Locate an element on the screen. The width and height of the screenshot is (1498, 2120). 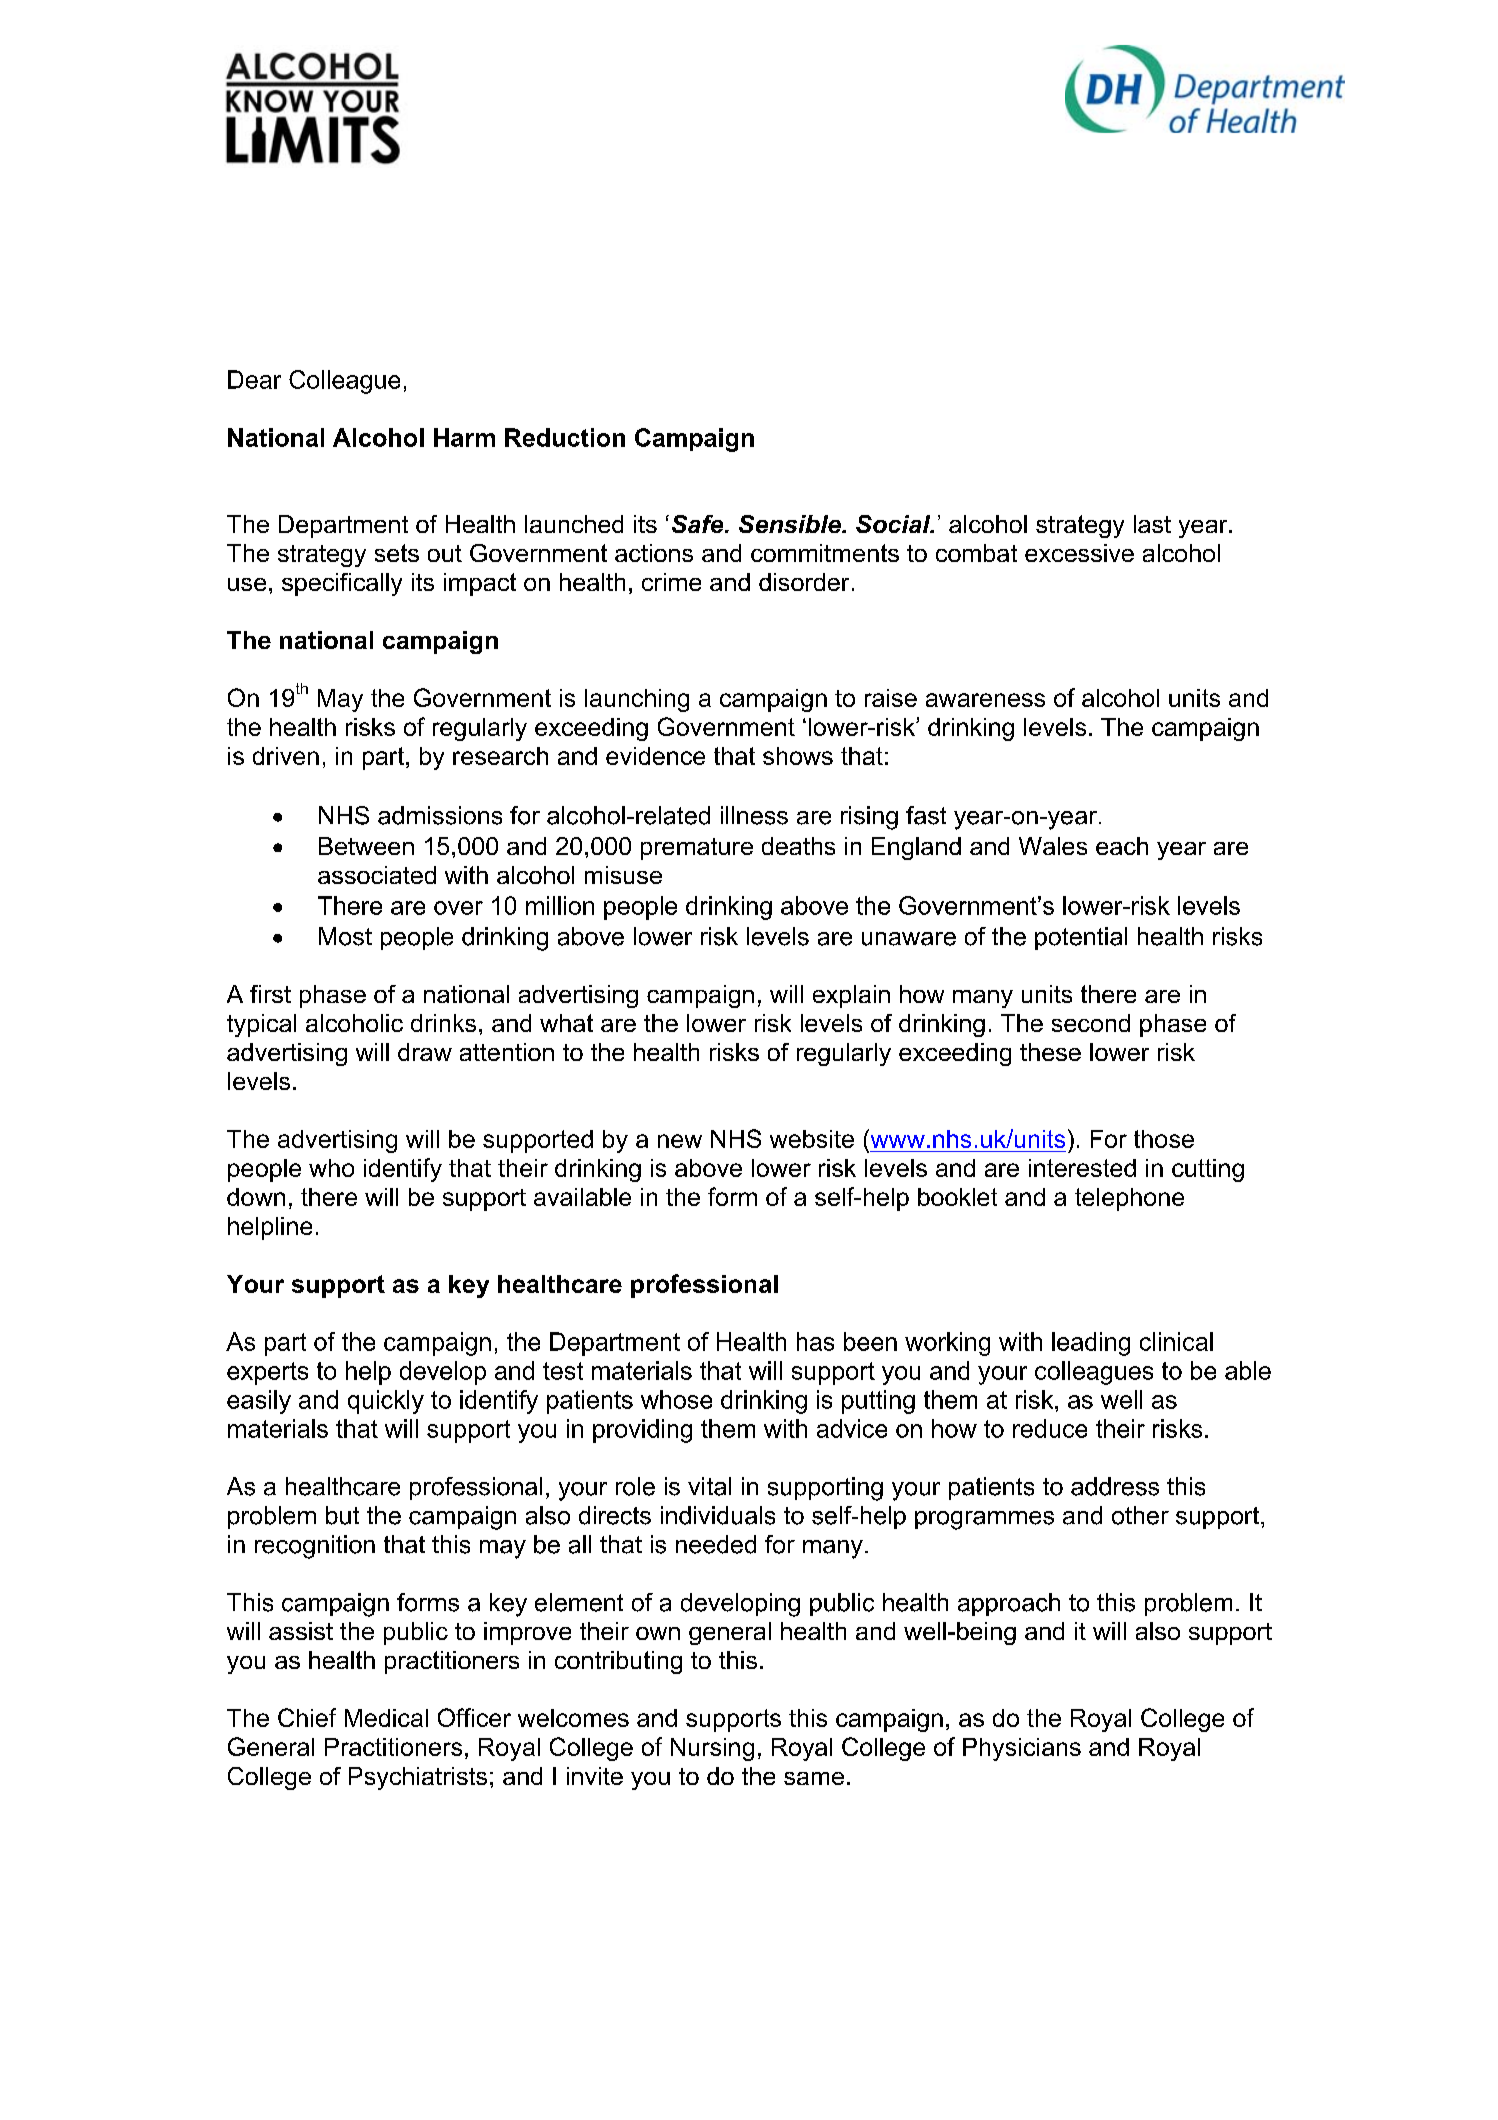
Nursing is located at coordinates (712, 1749).
